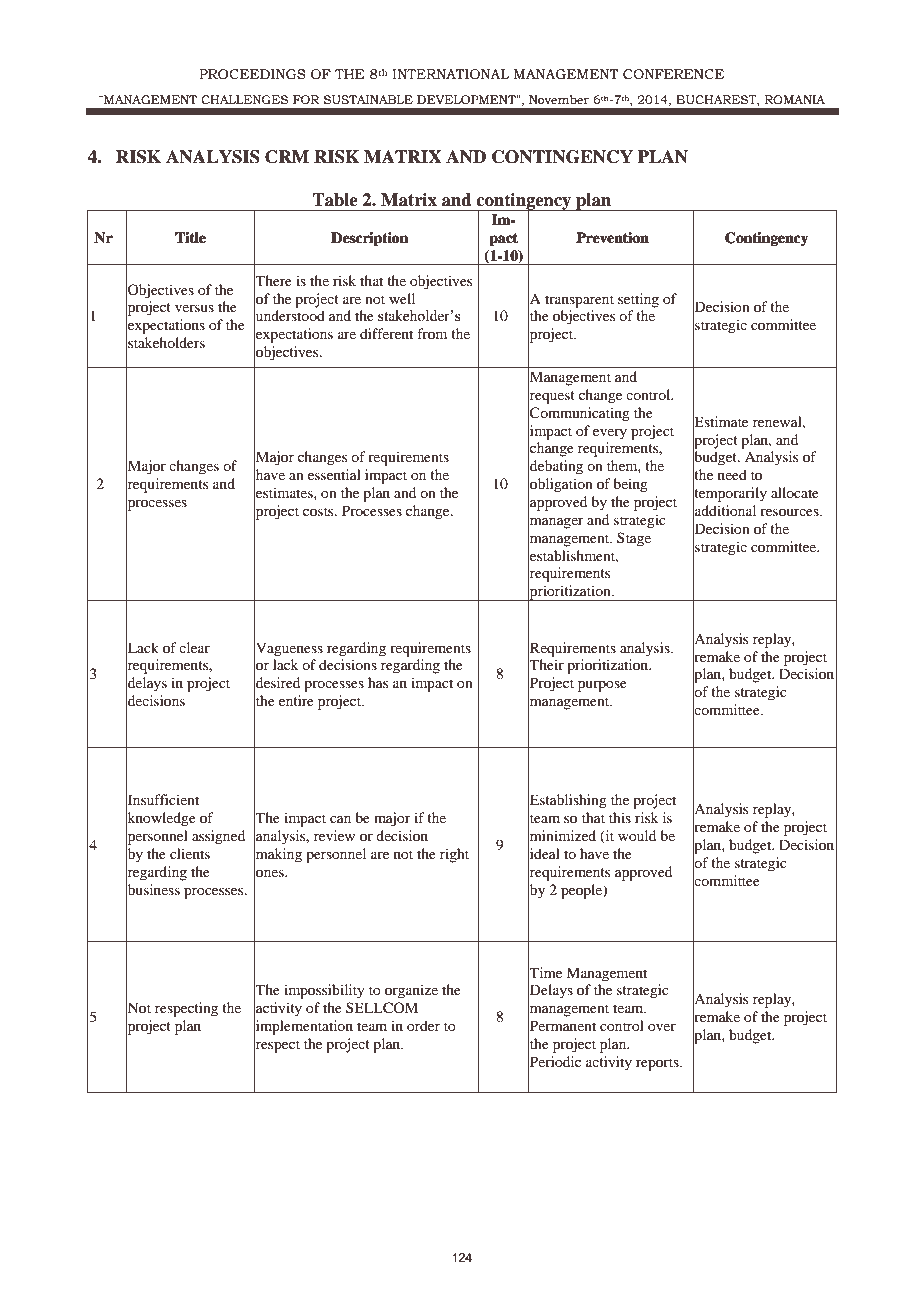 The height and width of the screenshot is (1308, 924). Describe the element at coordinates (324, 991) in the screenshot. I see `impossibility` at that location.
